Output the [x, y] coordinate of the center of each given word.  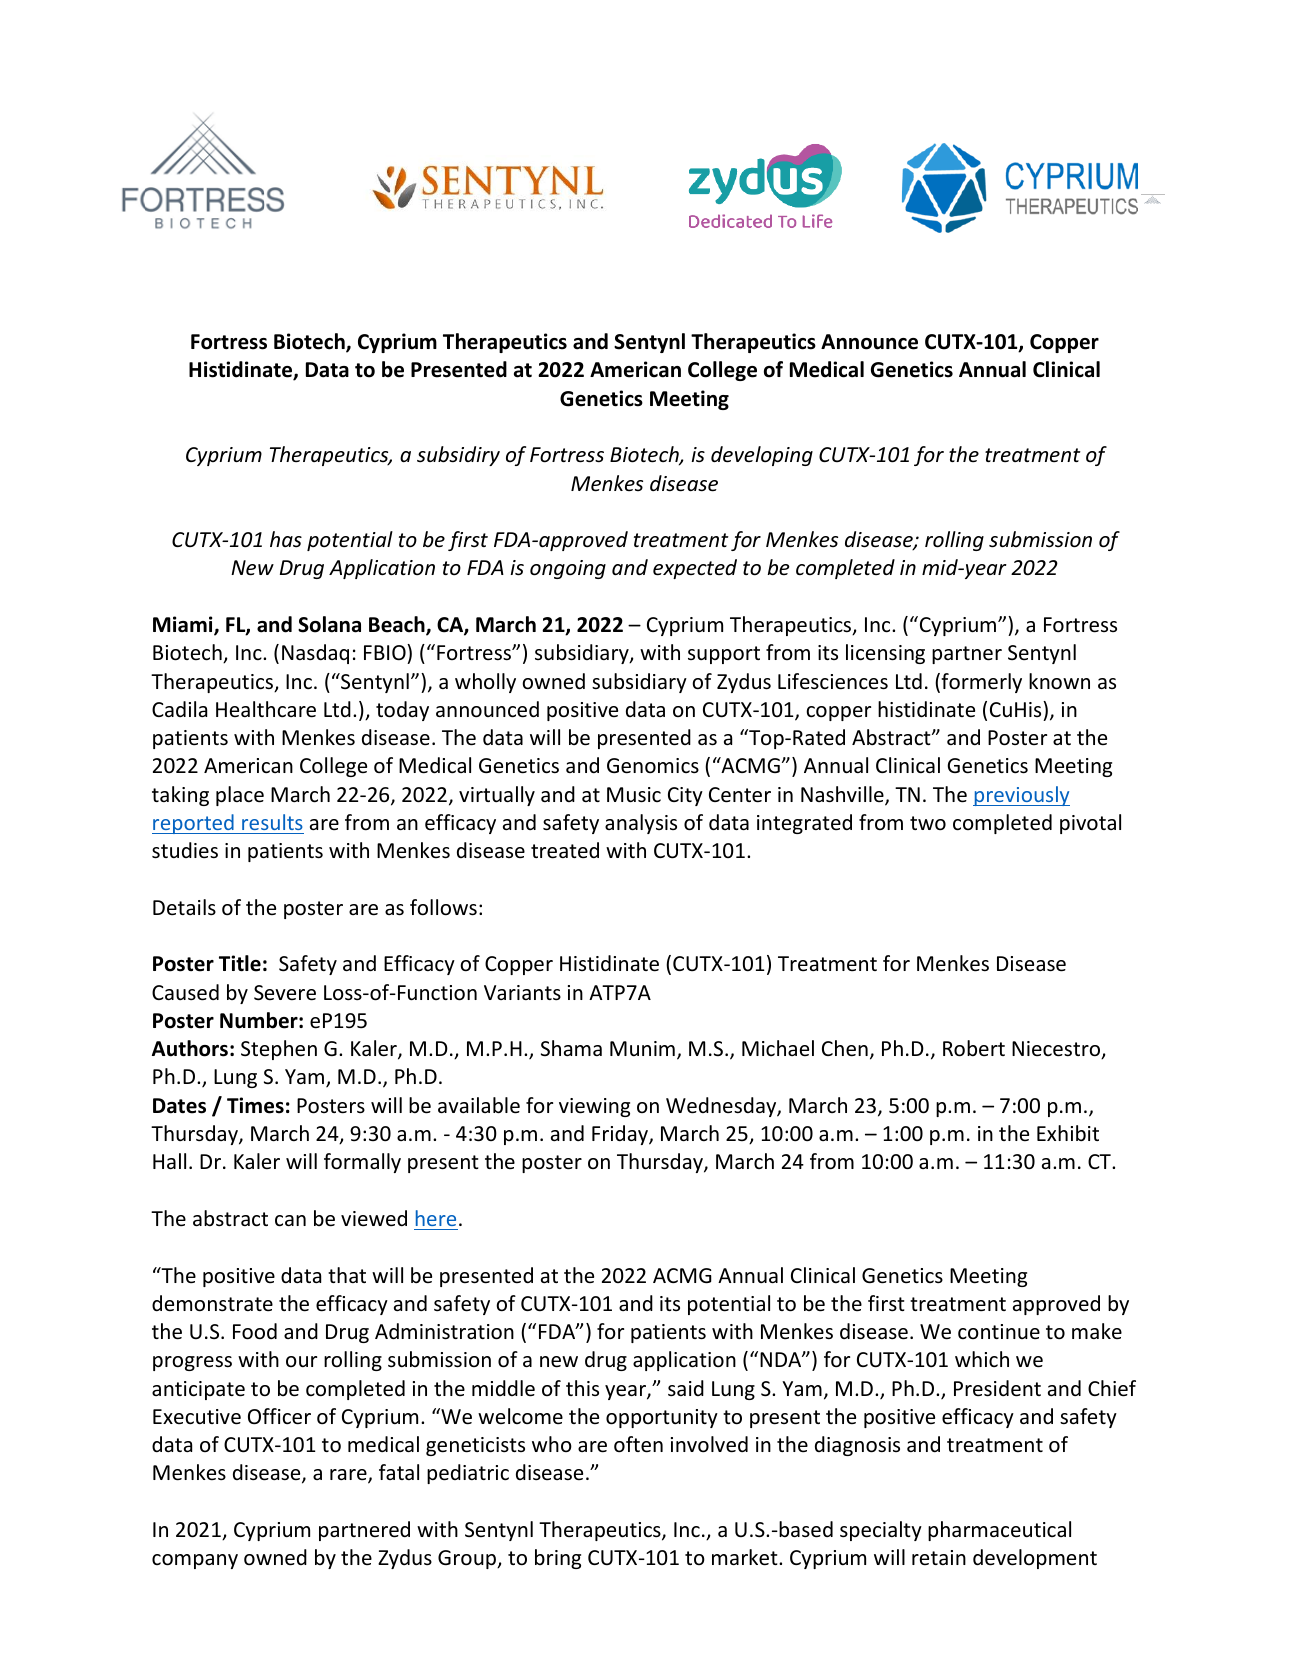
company [195, 1561]
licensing [885, 654]
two [928, 823]
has [286, 539]
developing [762, 456]
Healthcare [266, 709]
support [724, 655]
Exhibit [1068, 1133]
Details [184, 907]
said [686, 1388]
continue [999, 1331]
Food [255, 1331]
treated [565, 850]
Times [255, 1105]
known [1059, 681]
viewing [594, 1107]
